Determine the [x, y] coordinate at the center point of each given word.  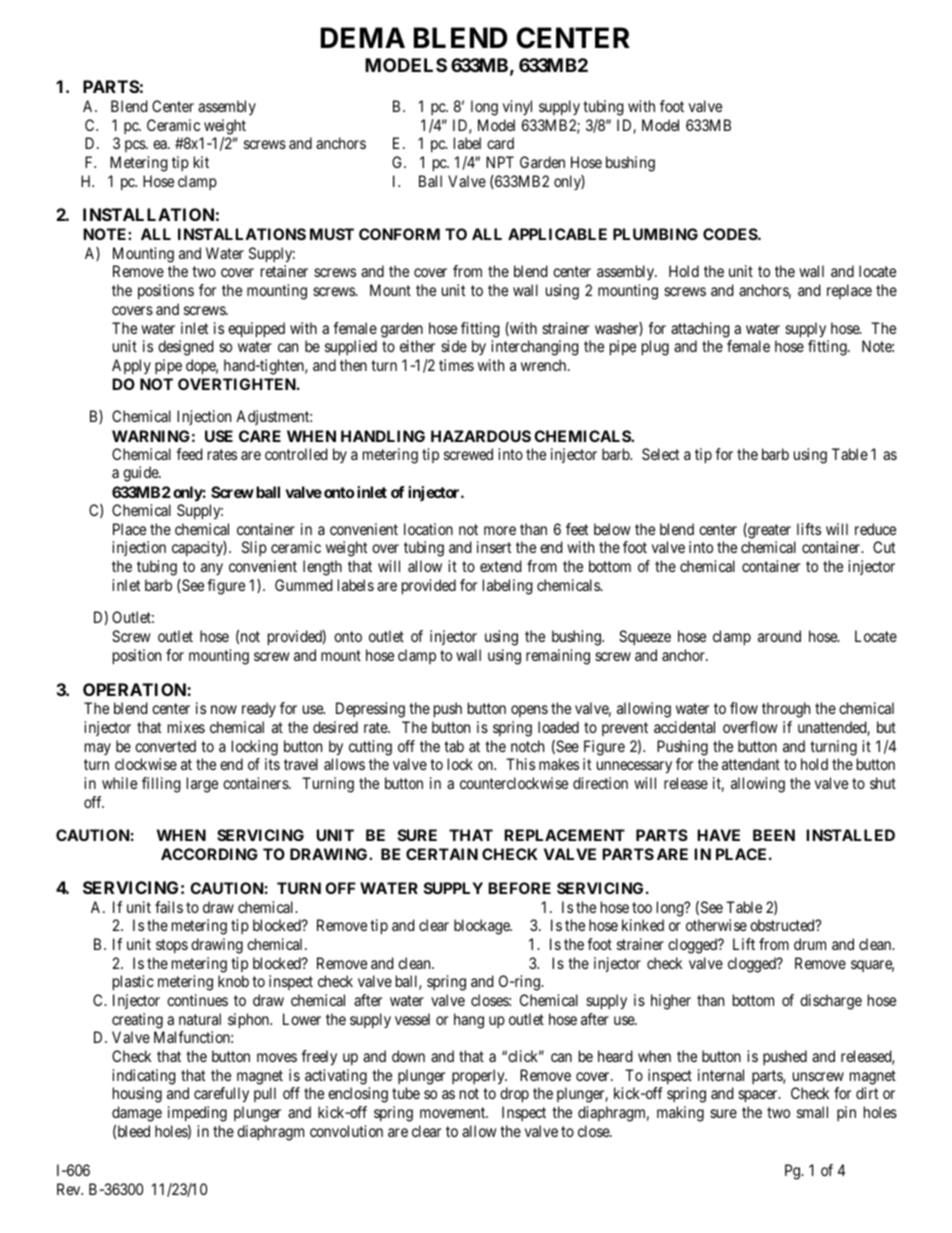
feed [189, 454]
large [202, 785]
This [520, 764]
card [500, 143]
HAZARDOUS [481, 436]
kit [201, 162]
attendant [751, 764]
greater [768, 531]
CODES [731, 234]
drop [514, 1095]
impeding [197, 1114]
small [812, 1112]
